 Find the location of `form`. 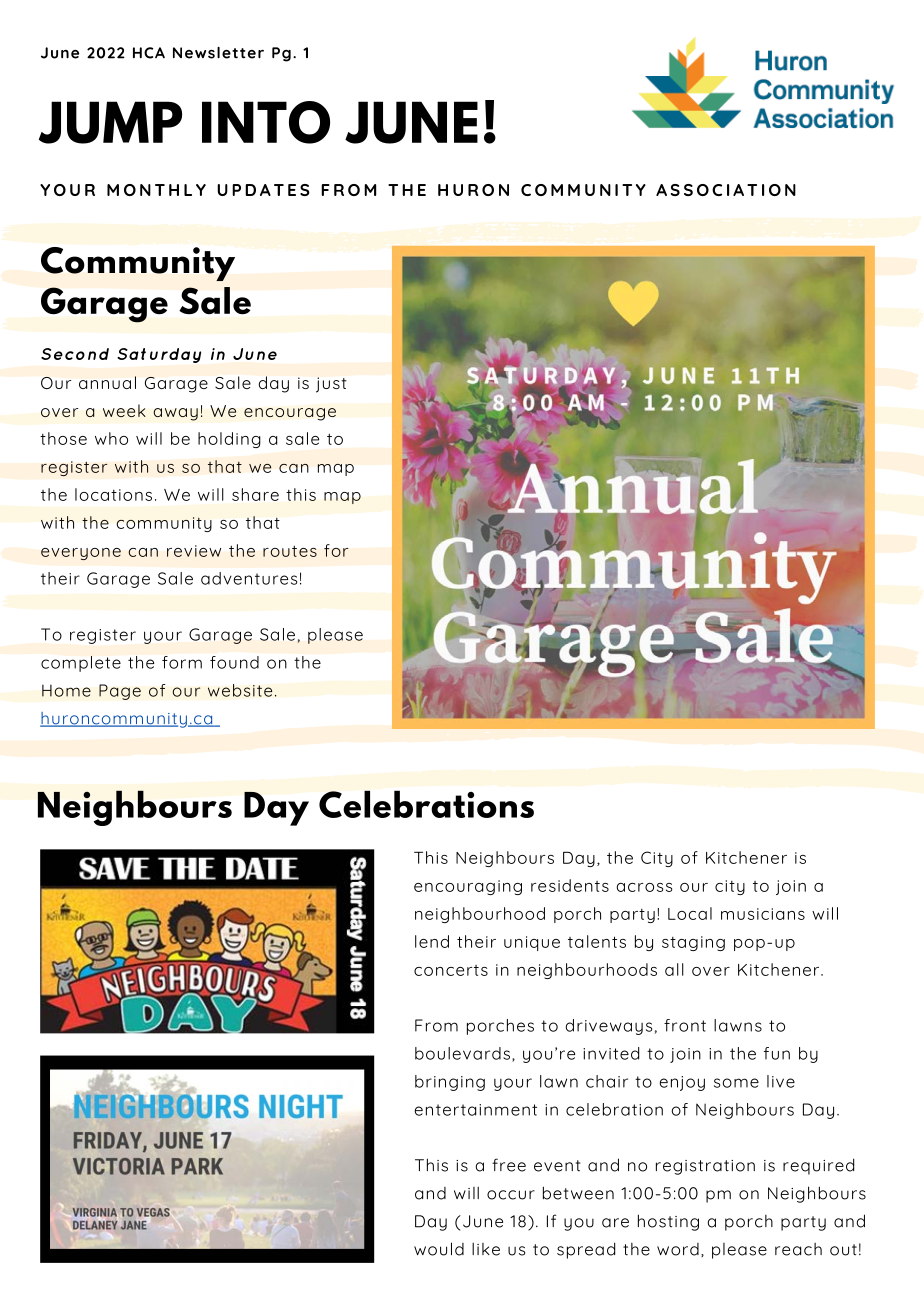

form is located at coordinates (182, 662).
